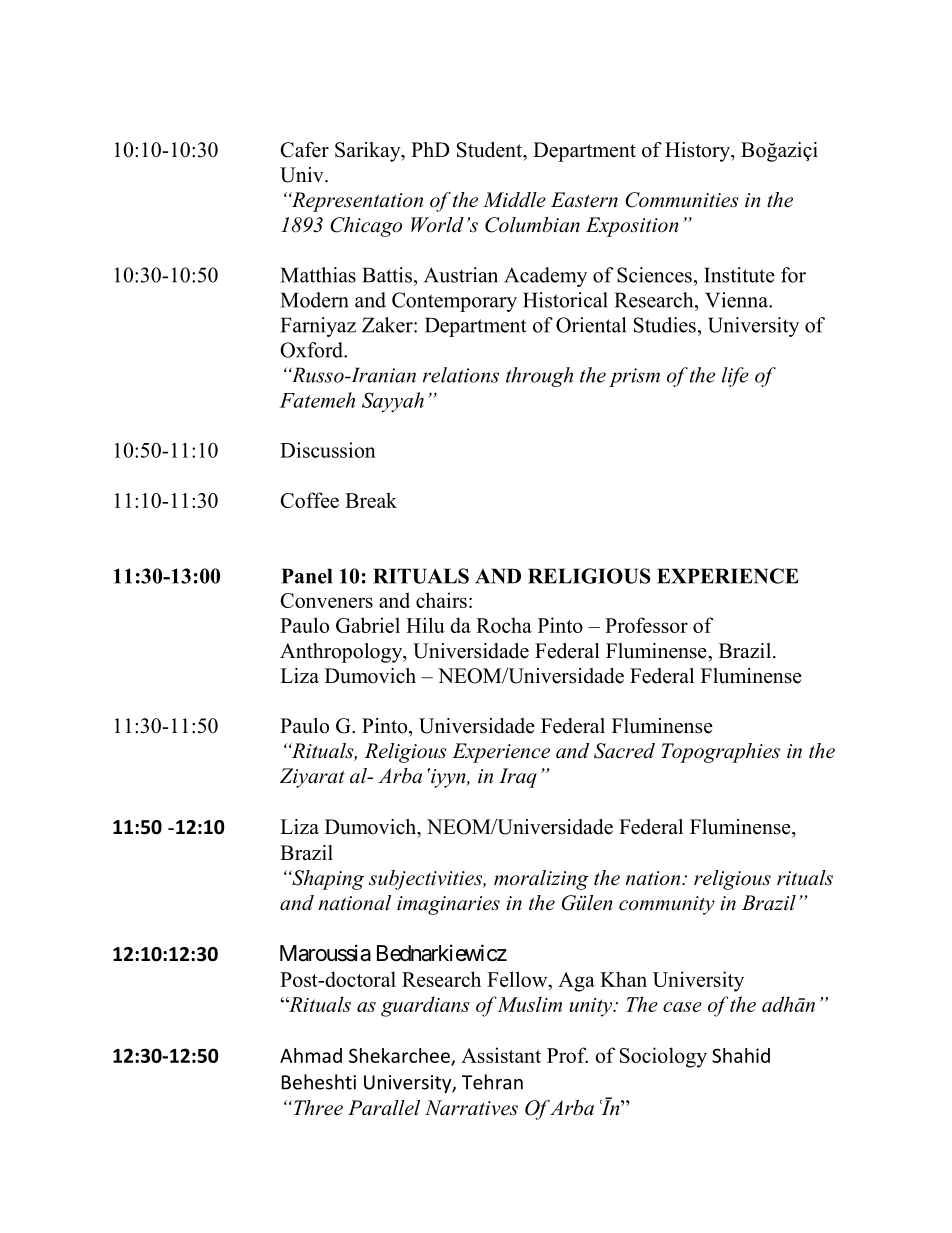 This screenshot has width=952, height=1233. Describe the element at coordinates (539, 377) in the screenshot. I see `through` at that location.
